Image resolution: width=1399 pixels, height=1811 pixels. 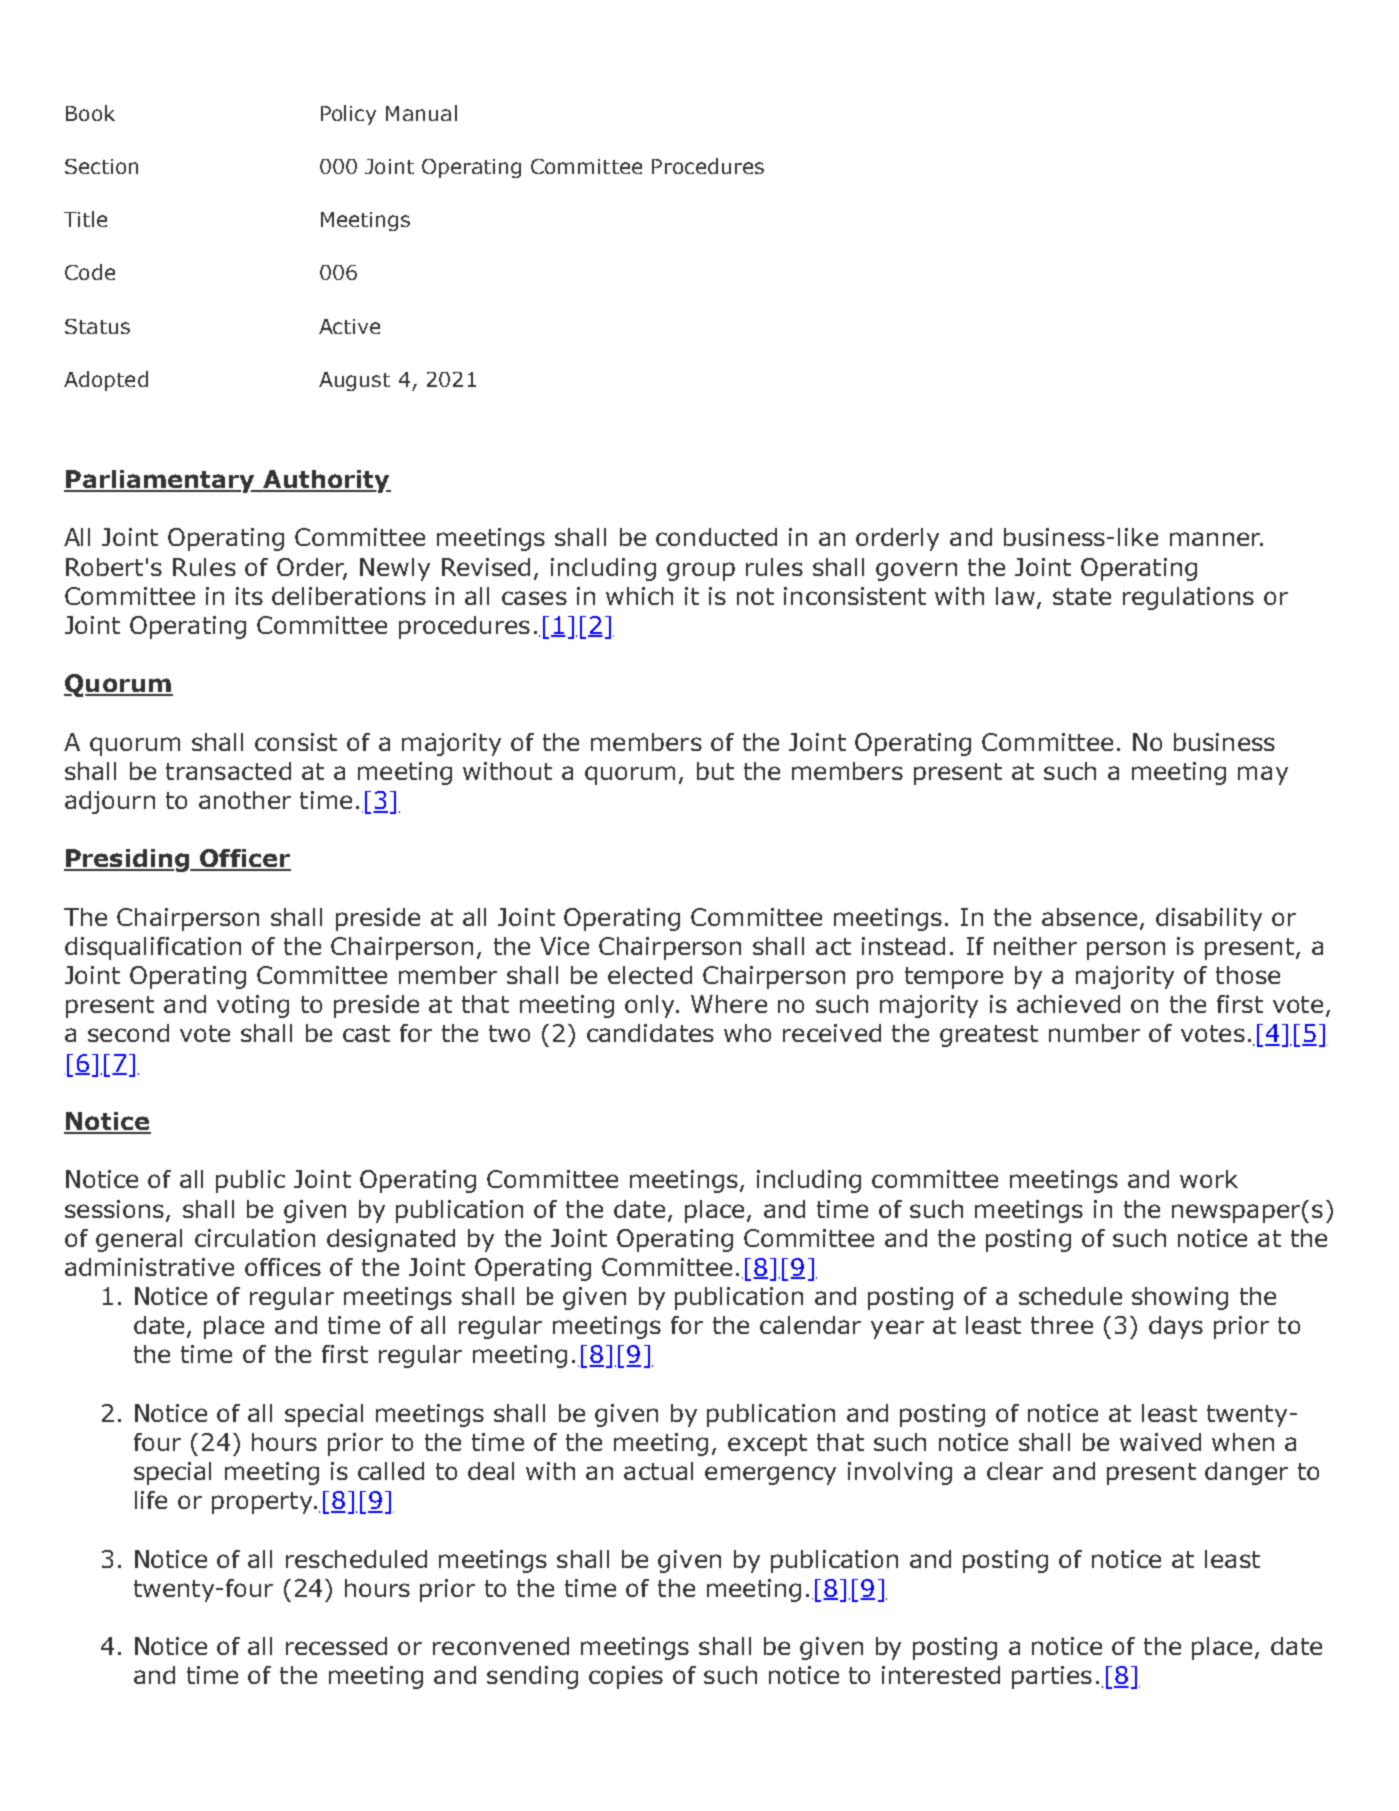 I want to click on copies, so click(x=626, y=1677).
